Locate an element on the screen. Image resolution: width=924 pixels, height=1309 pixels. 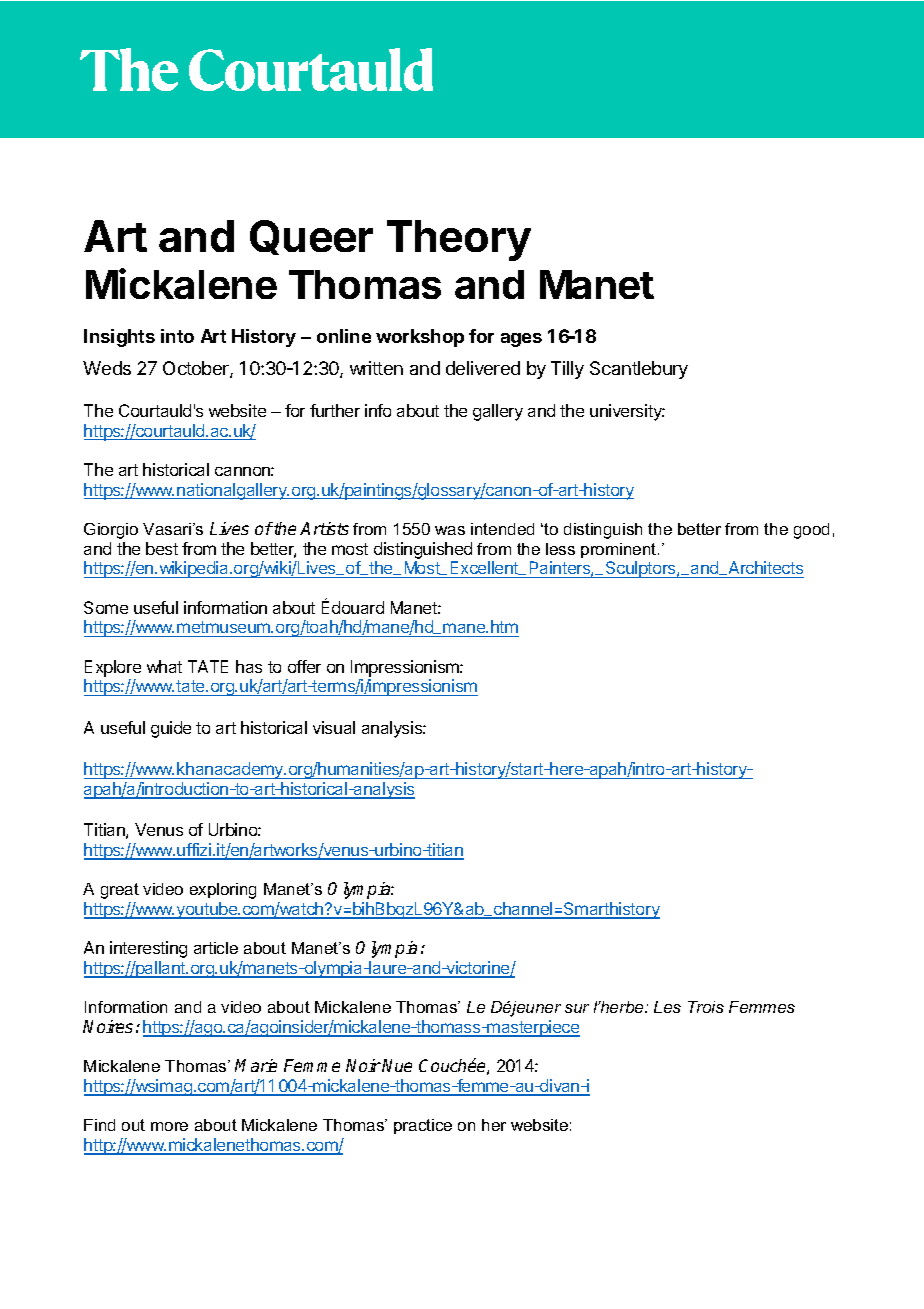
Theory is located at coordinates (459, 240).
